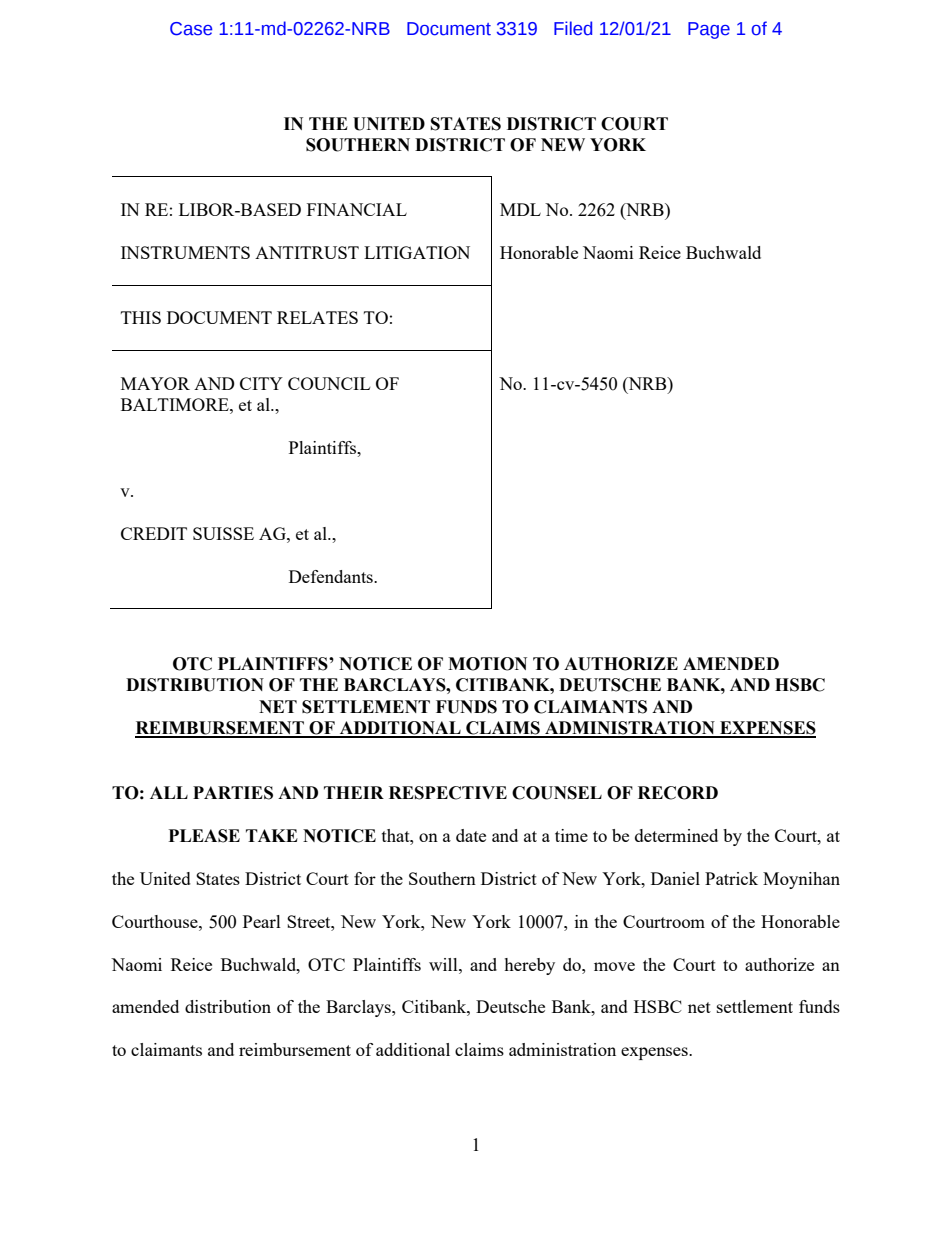 The width and height of the page is (952, 1233). What do you see at coordinates (709, 30) in the page?
I see `Page` at bounding box center [709, 30].
